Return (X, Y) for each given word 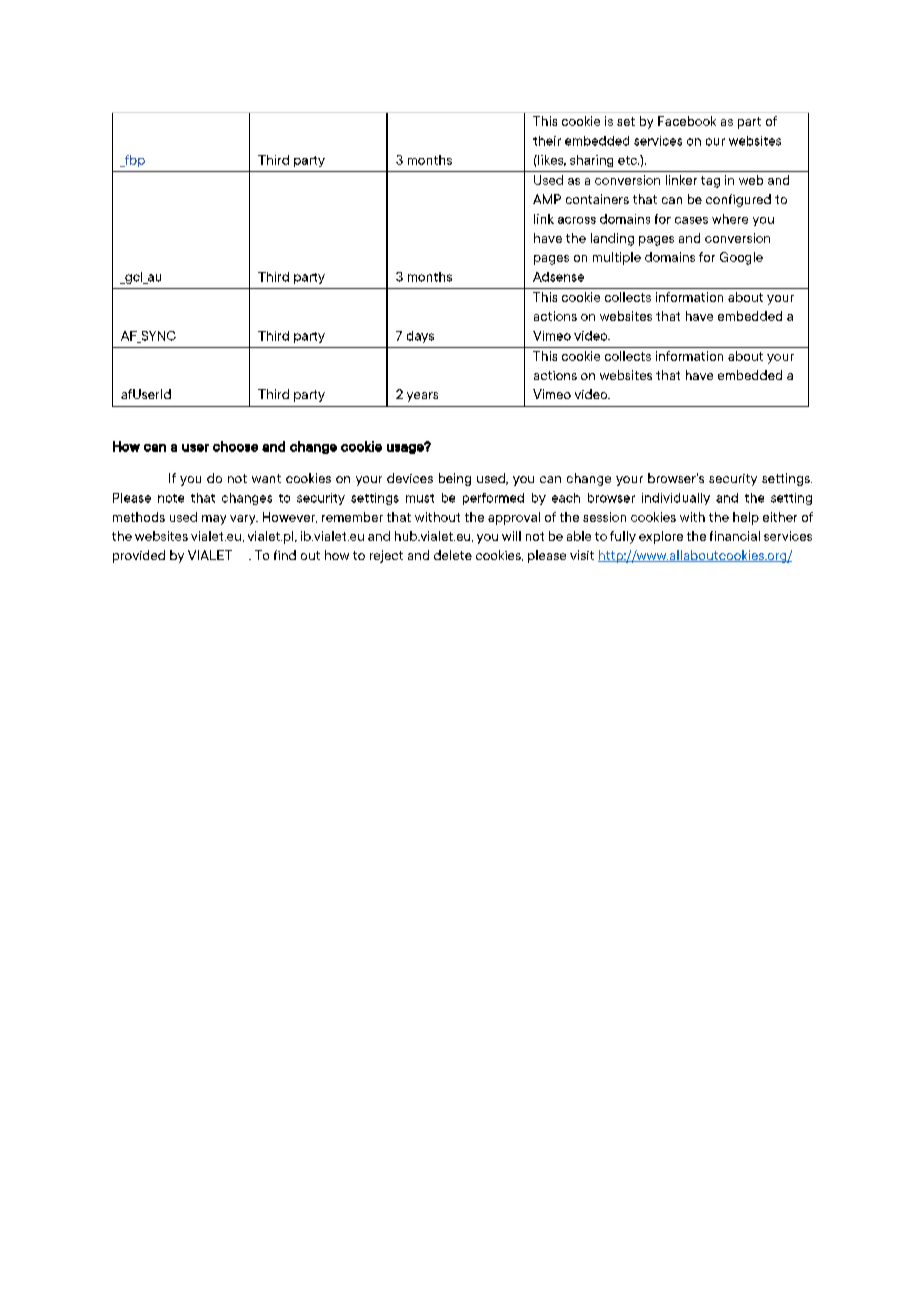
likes (551, 160)
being (455, 479)
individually (676, 499)
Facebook (687, 121)
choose (235, 446)
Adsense (558, 277)
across (577, 220)
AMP (547, 199)
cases (691, 220)
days (420, 337)
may (214, 520)
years (422, 397)
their (547, 141)
